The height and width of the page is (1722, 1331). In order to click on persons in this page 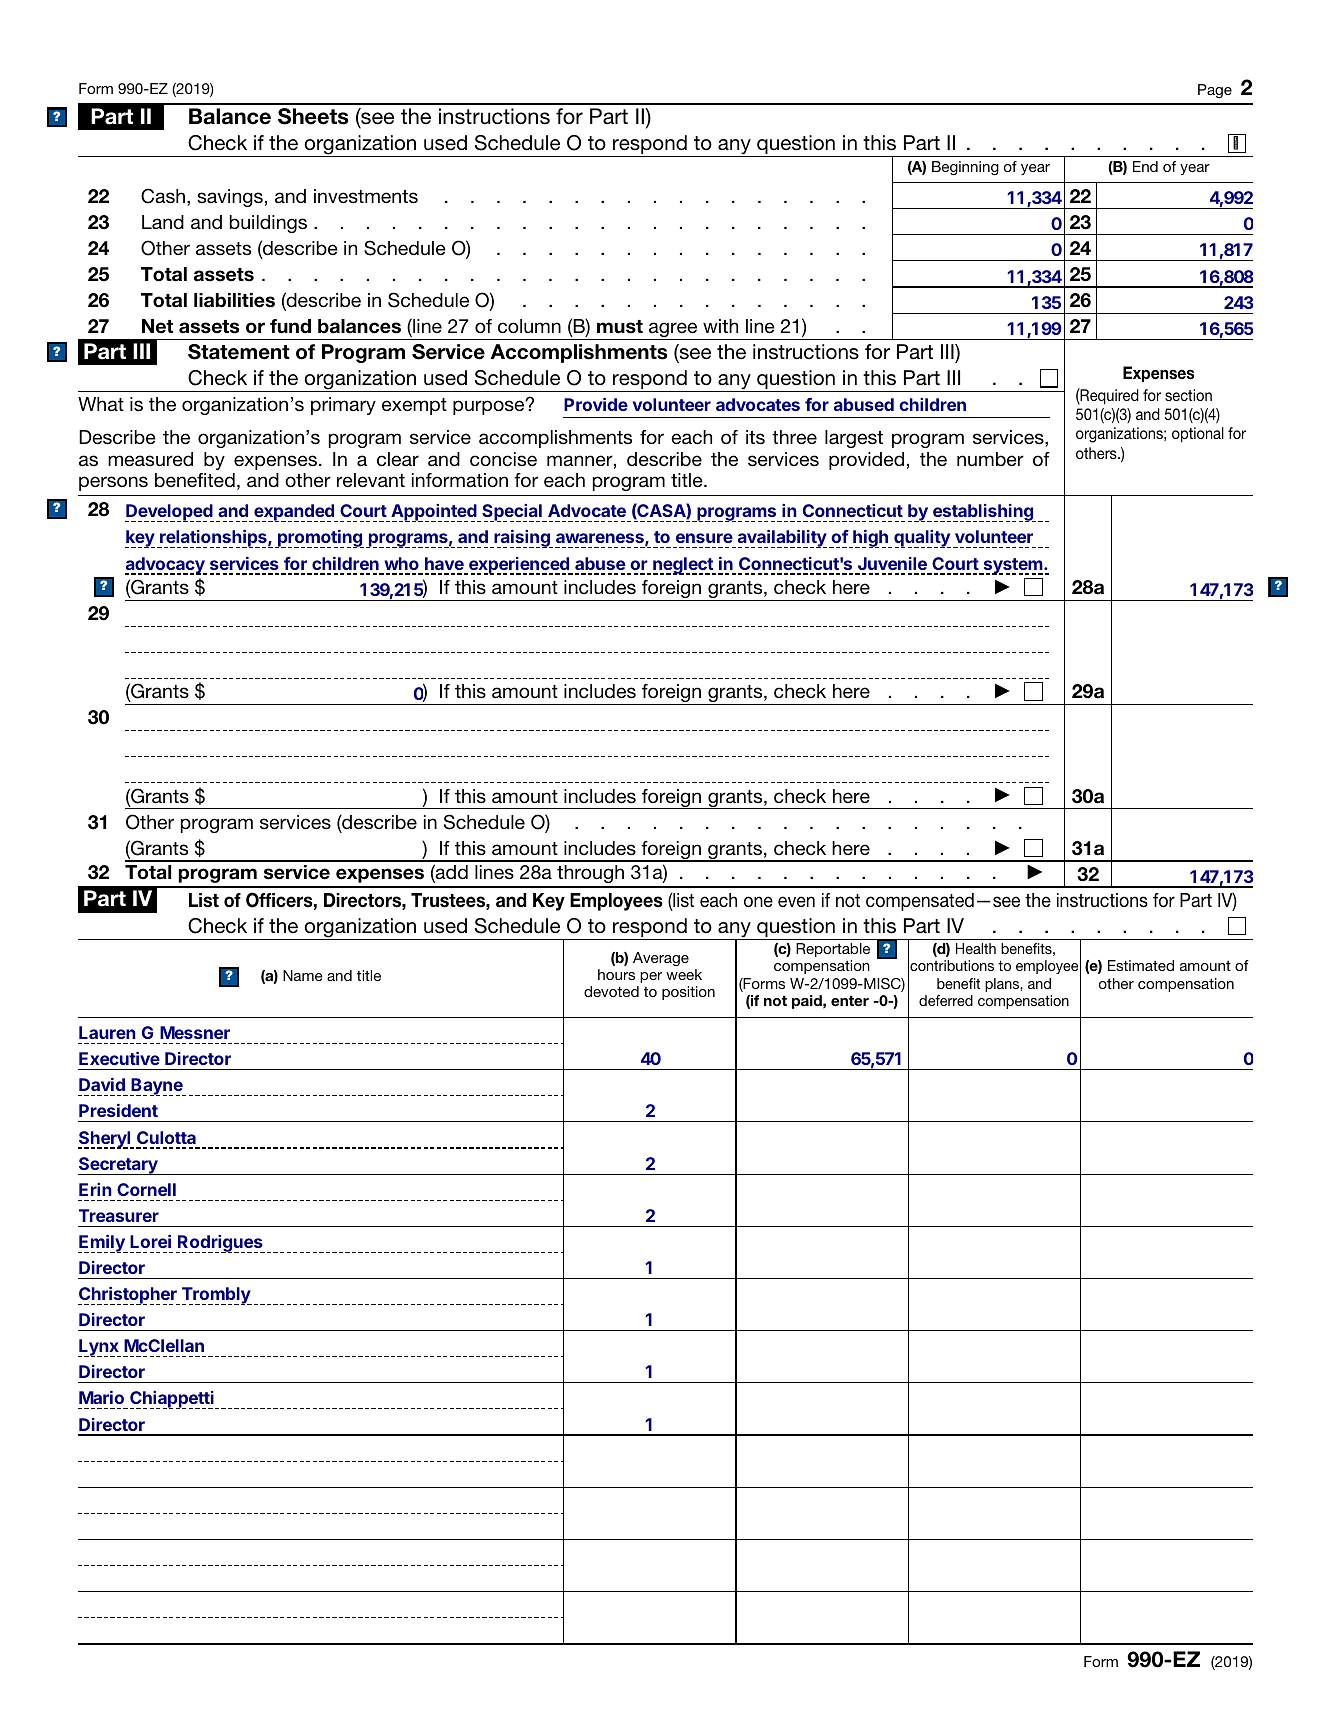, I will do `click(113, 483)`.
